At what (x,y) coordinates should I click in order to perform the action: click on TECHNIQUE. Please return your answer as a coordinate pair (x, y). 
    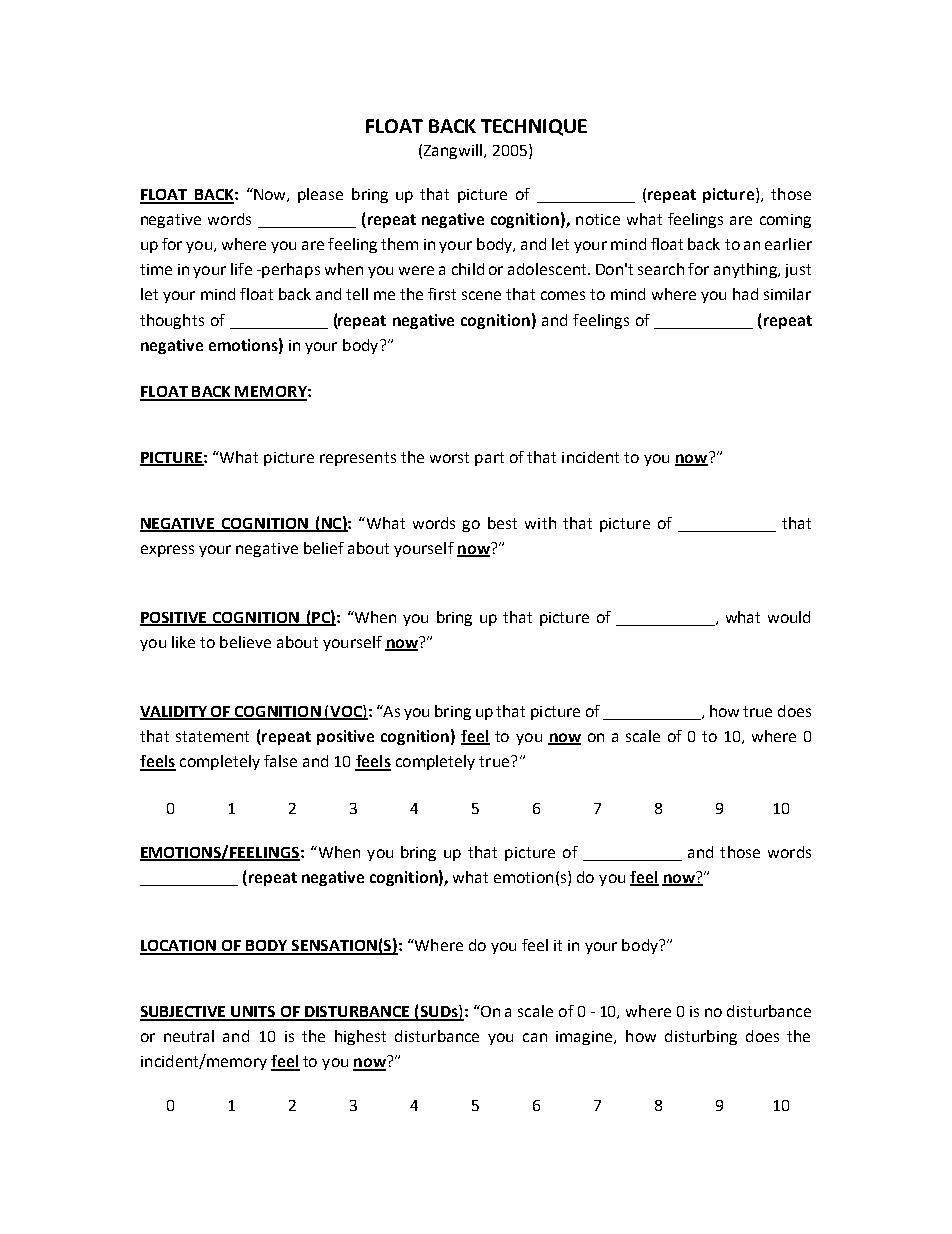
    Looking at the image, I should click on (534, 127).
